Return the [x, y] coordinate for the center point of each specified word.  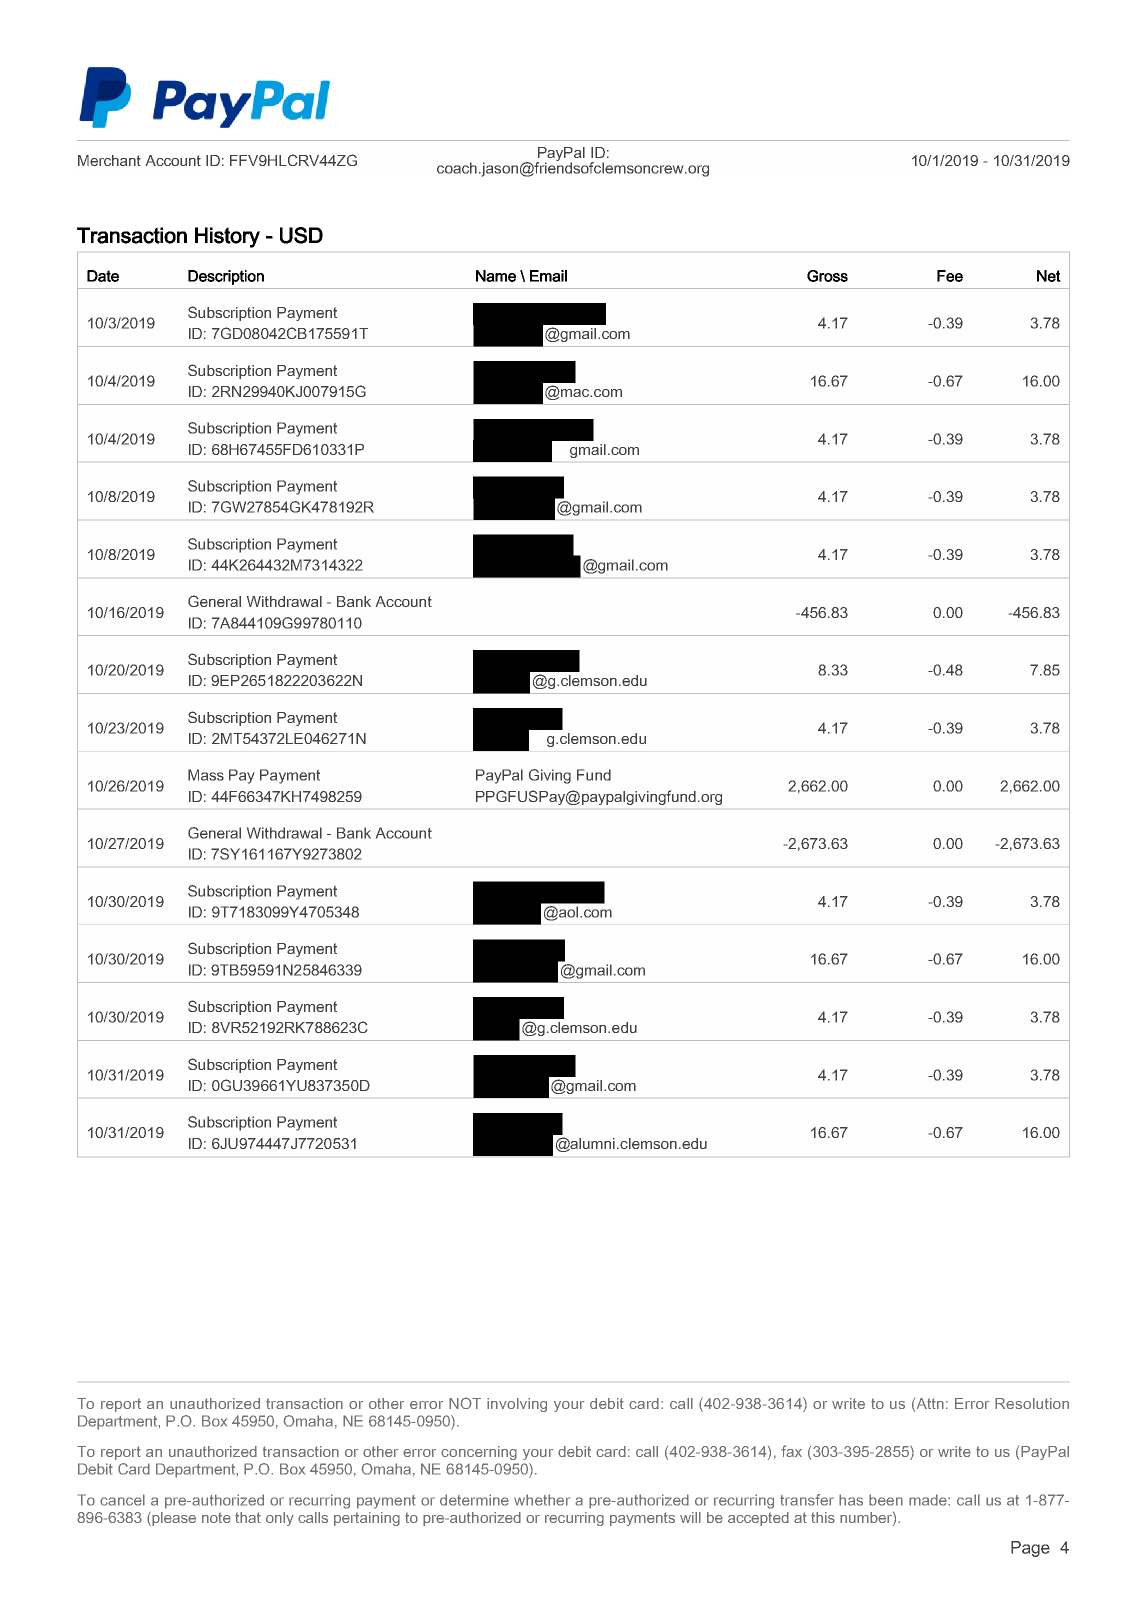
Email [548, 276]
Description [226, 277]
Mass [206, 775]
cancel [122, 1500]
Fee [950, 276]
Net [1049, 276]
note [216, 1517]
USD [301, 235]
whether [542, 1500]
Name [496, 276]
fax [791, 1451]
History [227, 237]
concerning [479, 1453]
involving [517, 1405]
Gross [827, 276]
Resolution [1032, 1403]
